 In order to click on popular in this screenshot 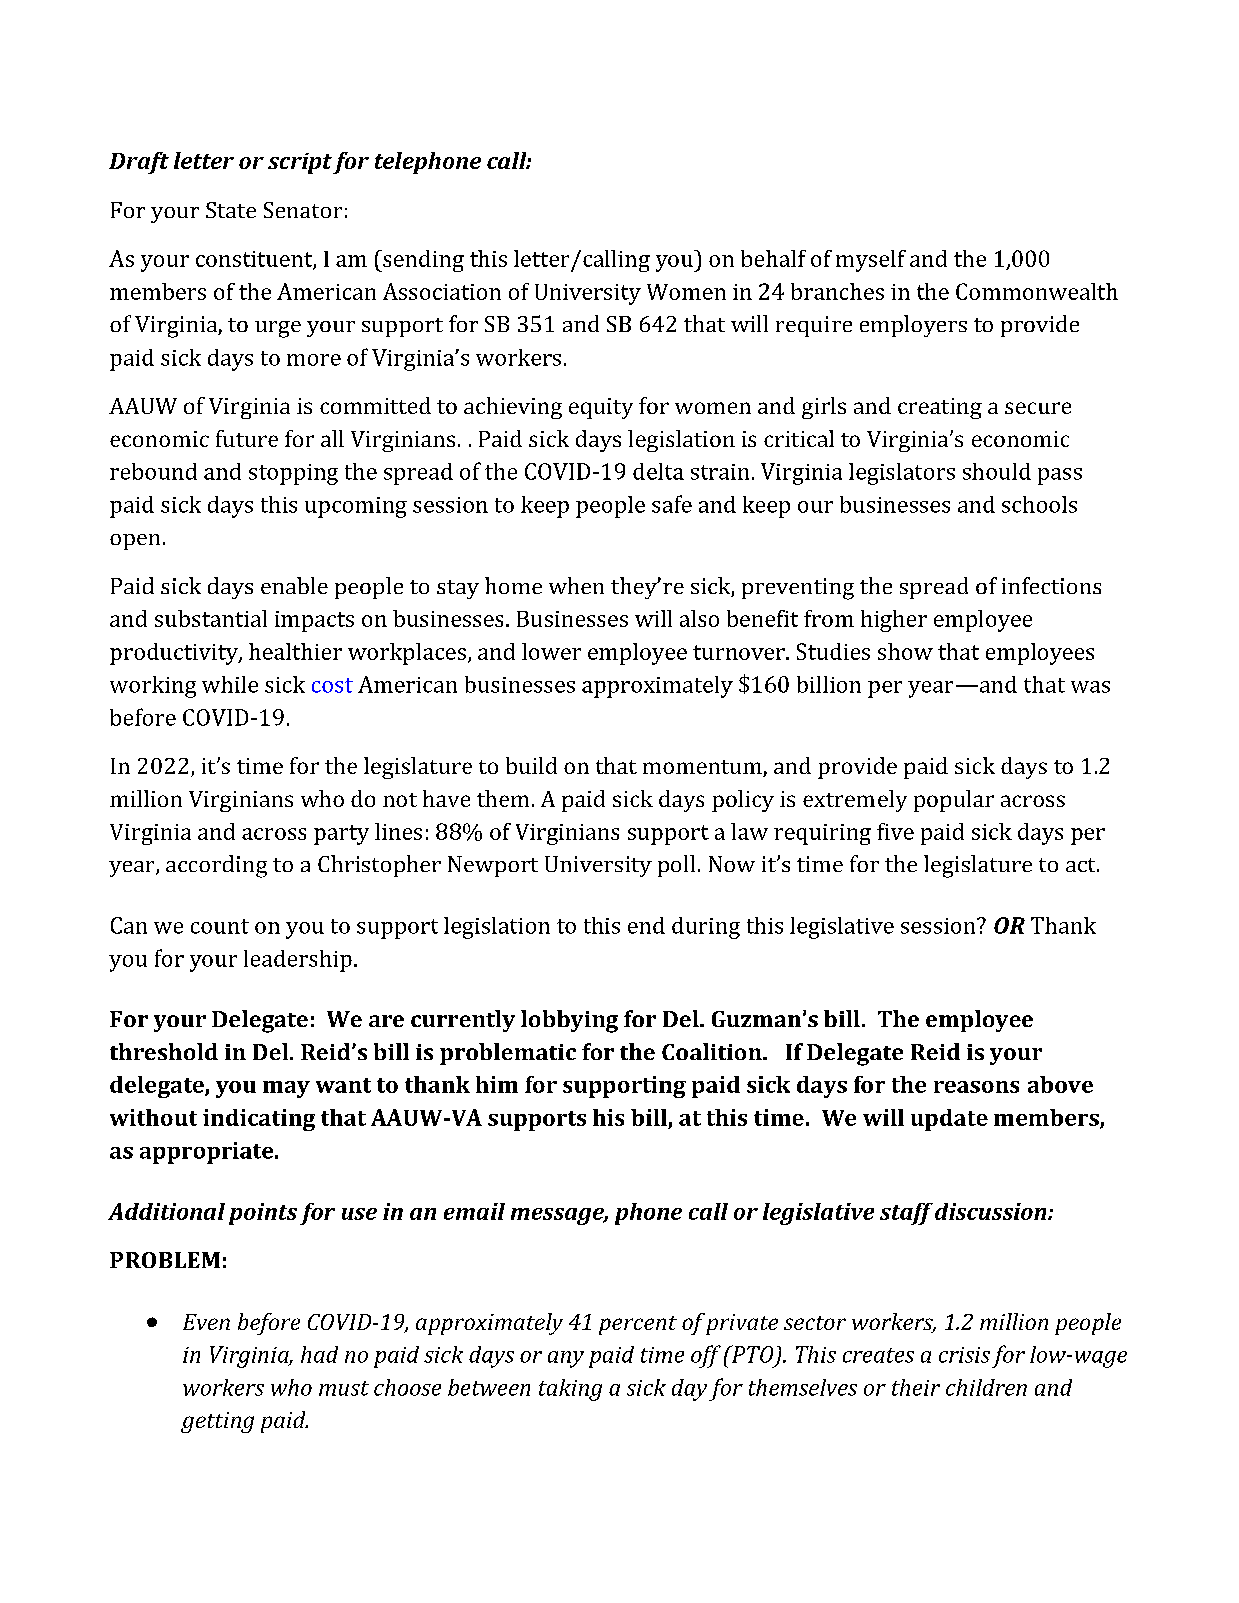, I will do `click(954, 801)`.
